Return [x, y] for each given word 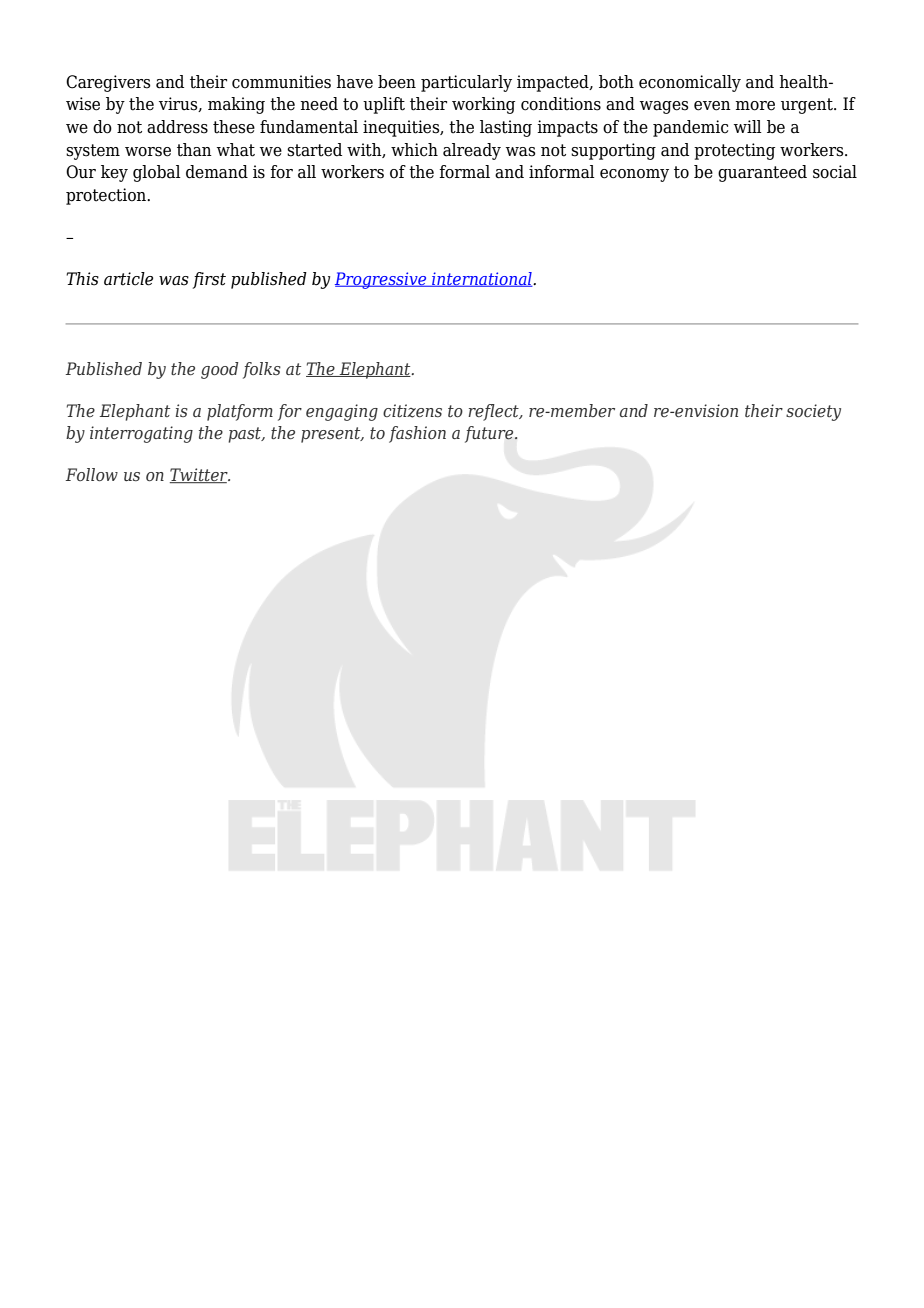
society [813, 412]
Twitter [200, 475]
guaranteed [762, 173]
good [219, 370]
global [157, 173]
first [209, 280]
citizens [412, 411]
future [490, 434]
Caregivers [108, 83]
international [482, 279]
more [755, 106]
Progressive [382, 280]
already [472, 151]
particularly [466, 83]
